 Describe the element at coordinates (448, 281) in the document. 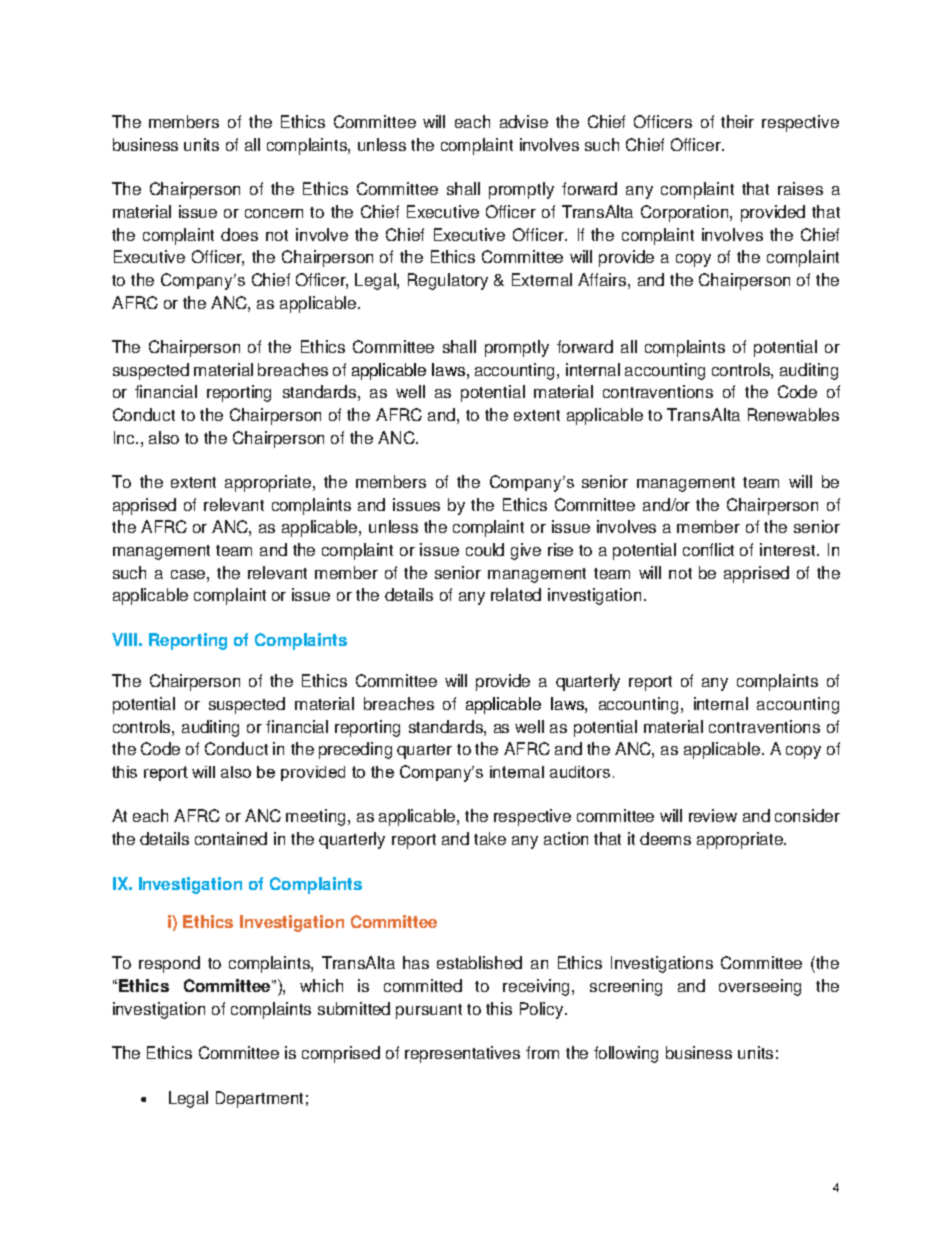

I see `Regulatory` at that location.
